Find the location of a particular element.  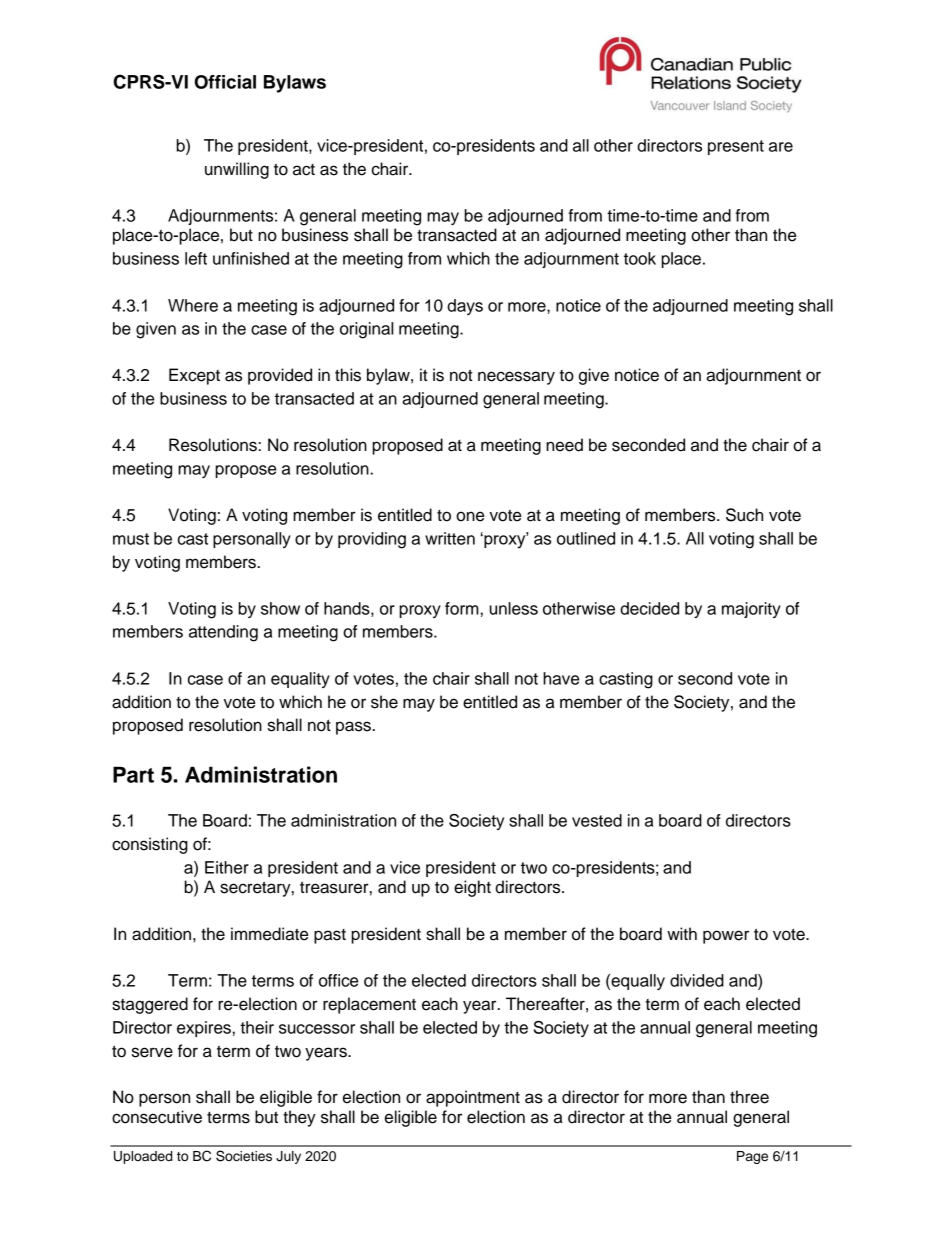

Part is located at coordinates (133, 774).
